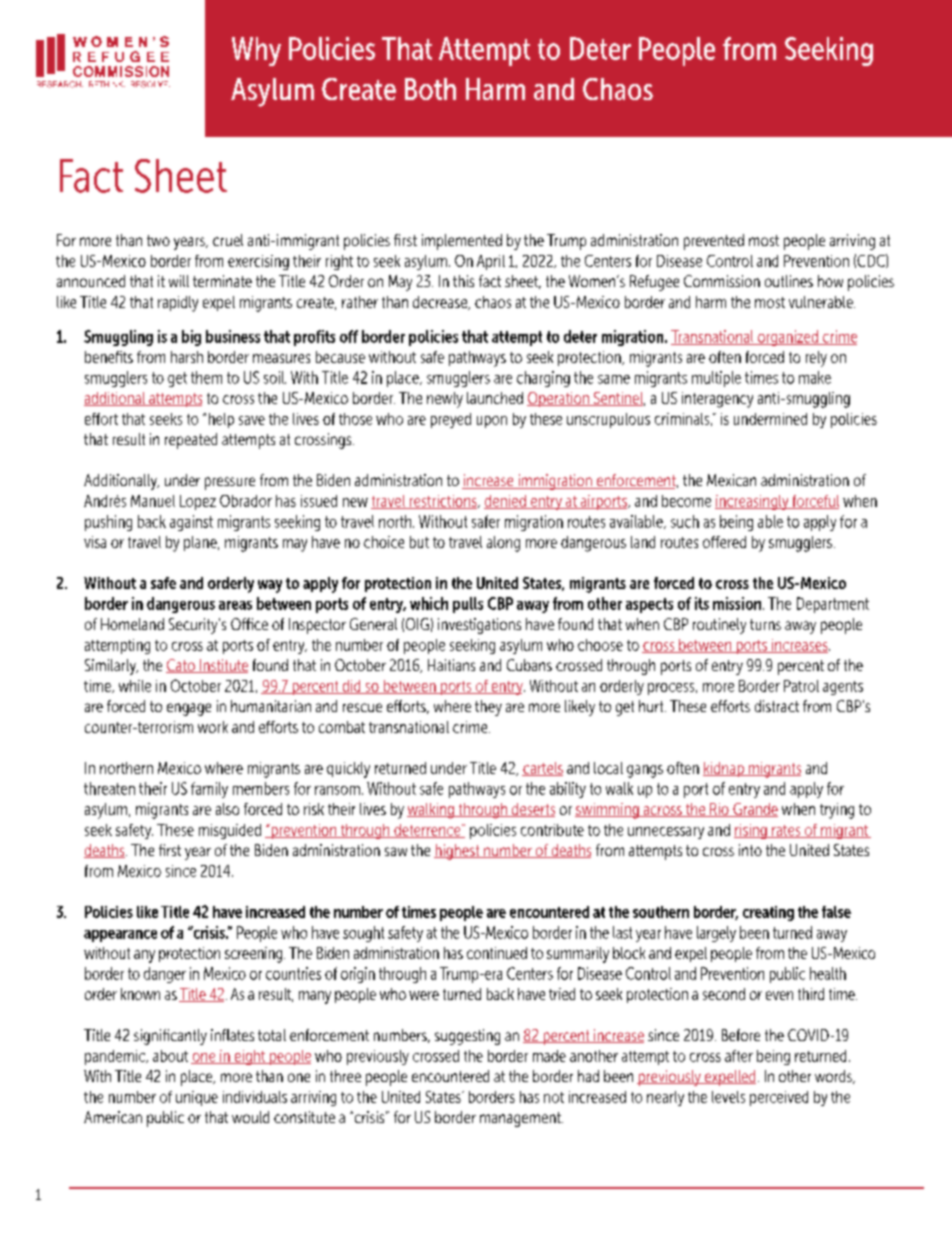  Describe the element at coordinates (256, 51) in the screenshot. I see `Why` at that location.
